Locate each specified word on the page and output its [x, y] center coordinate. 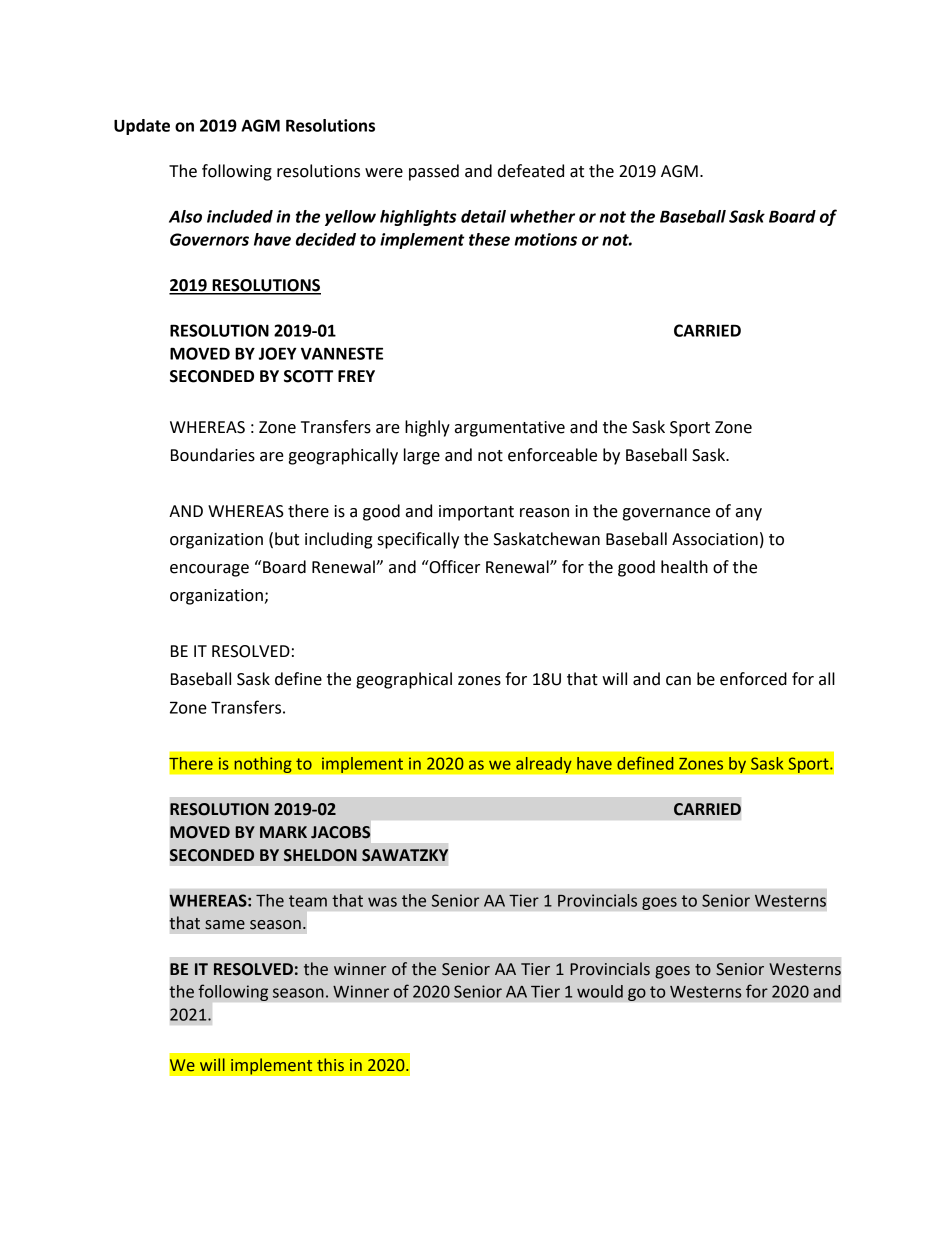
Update [142, 127]
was [382, 902]
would [600, 991]
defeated [531, 171]
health [684, 567]
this [330, 1064]
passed [434, 172]
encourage [209, 570]
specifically [418, 540]
